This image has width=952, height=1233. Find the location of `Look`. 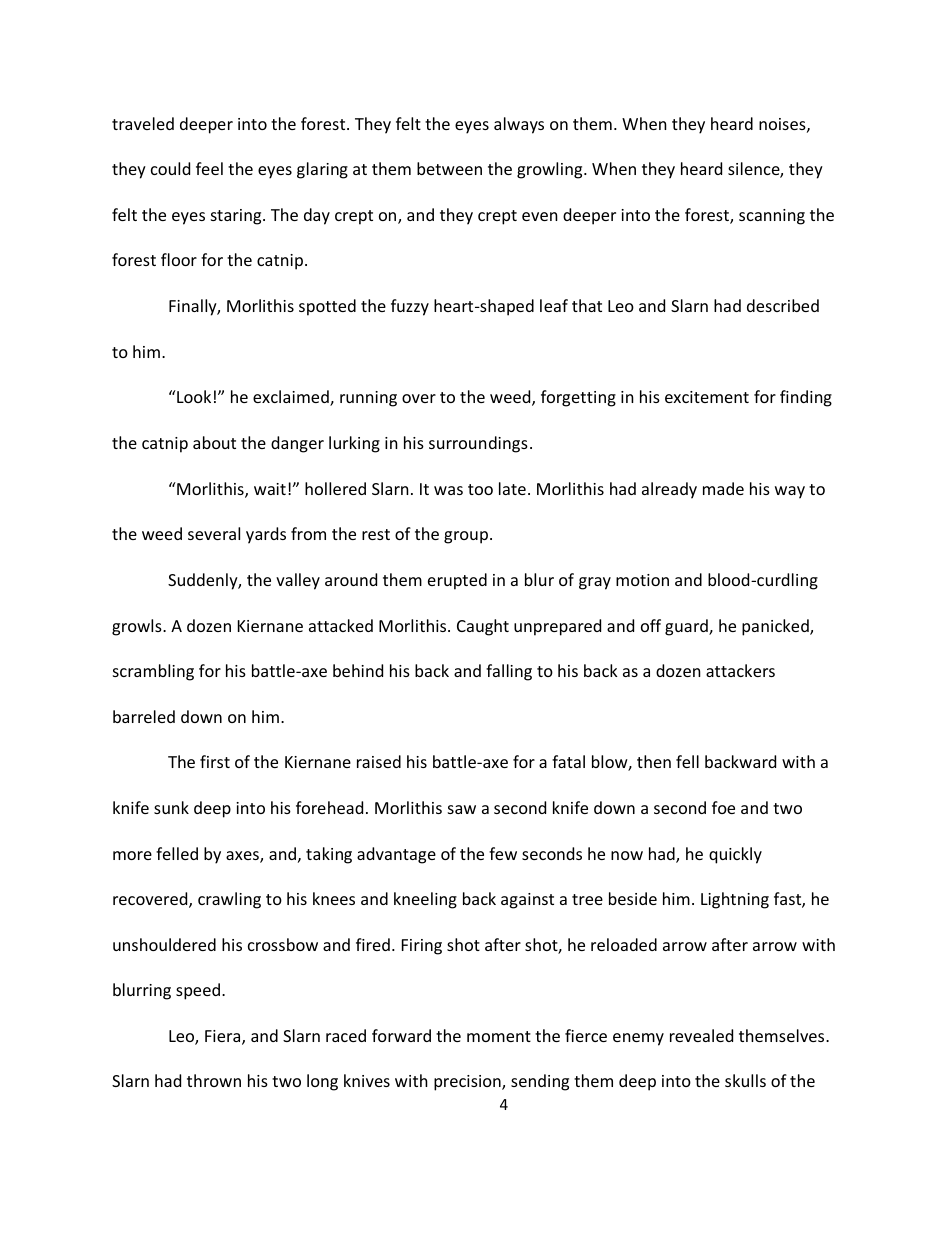

Look is located at coordinates (193, 396).
